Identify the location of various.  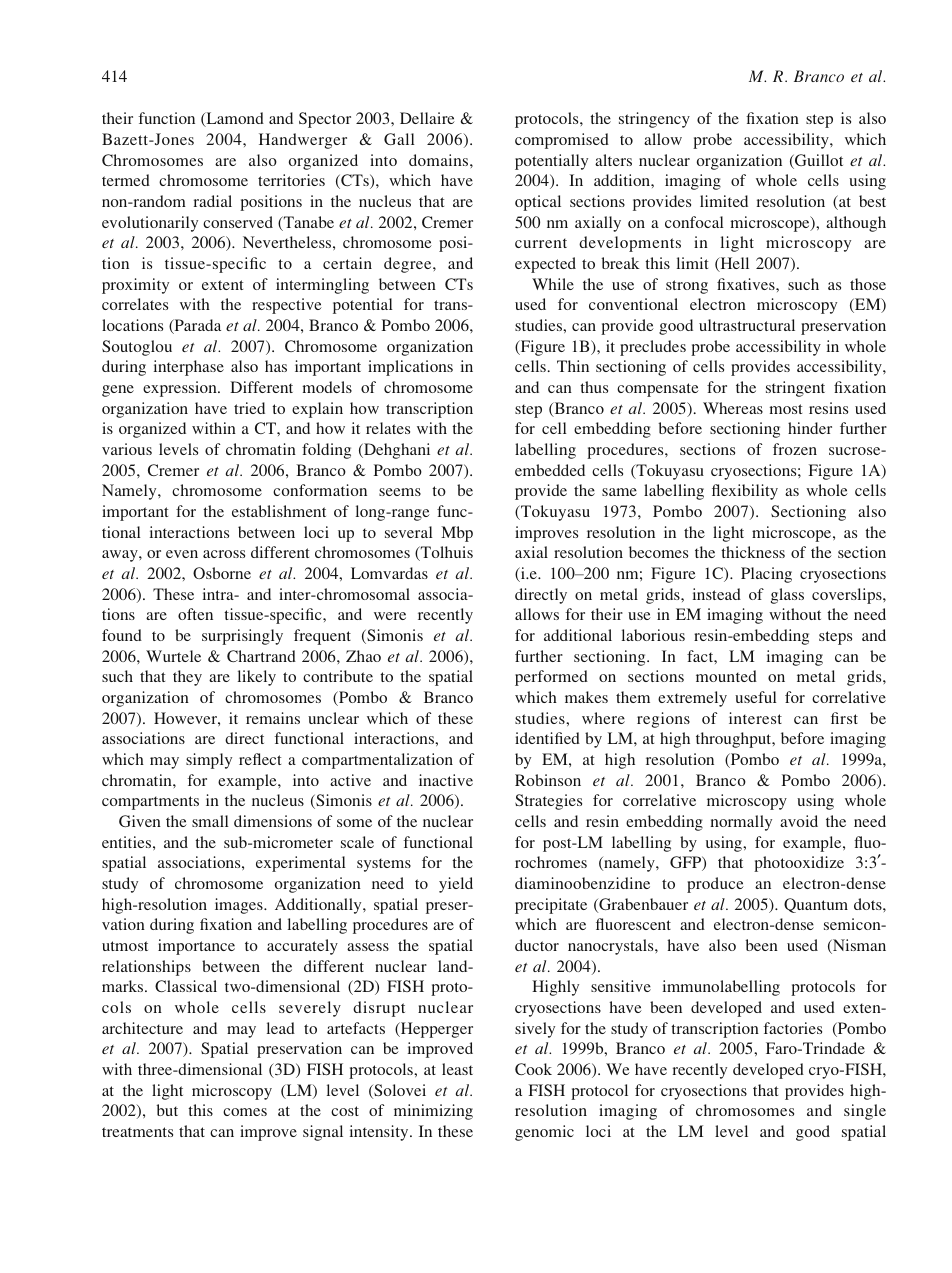
(127, 449).
